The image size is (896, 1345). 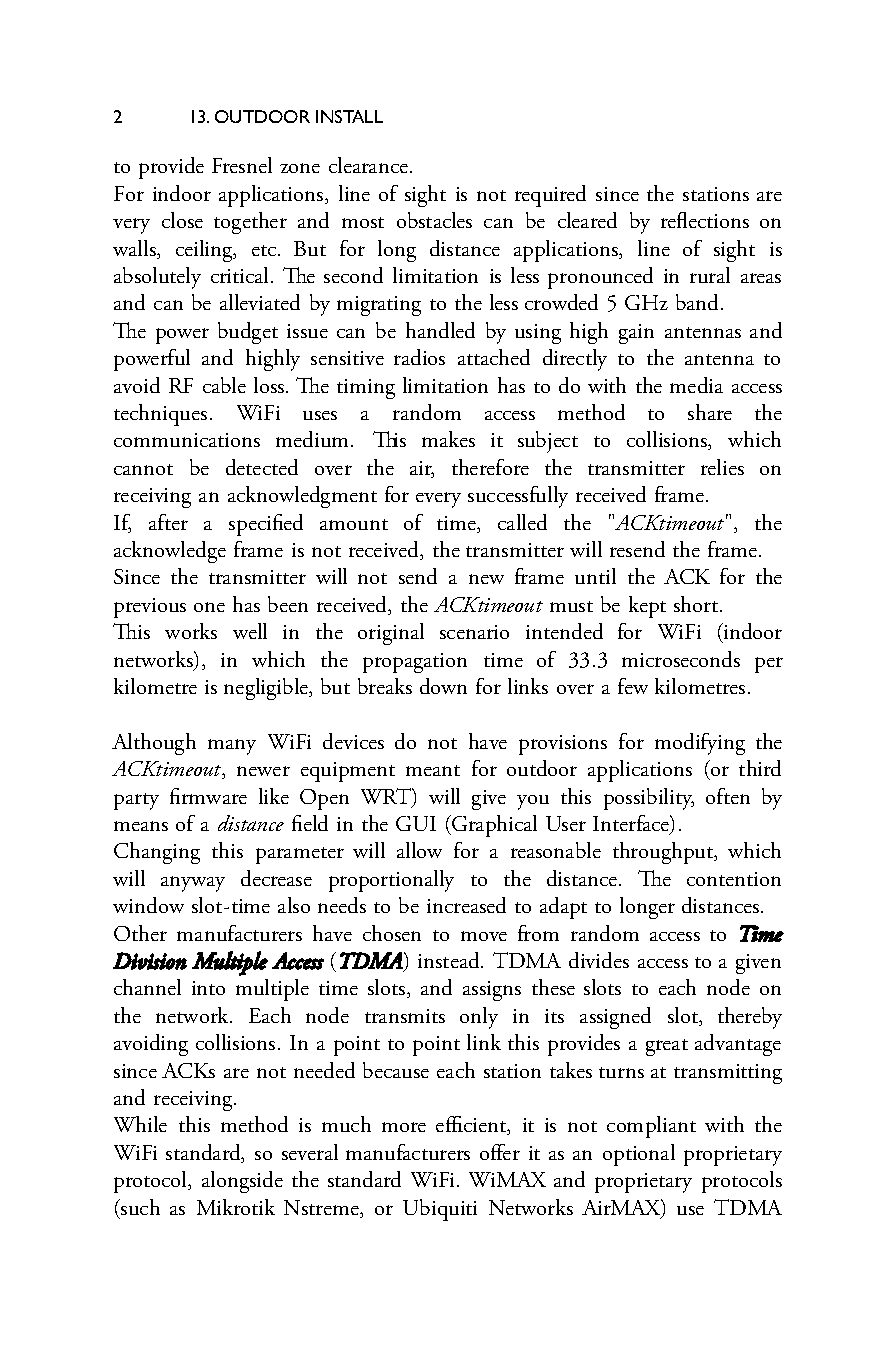 I want to click on such, so click(x=139, y=1207).
